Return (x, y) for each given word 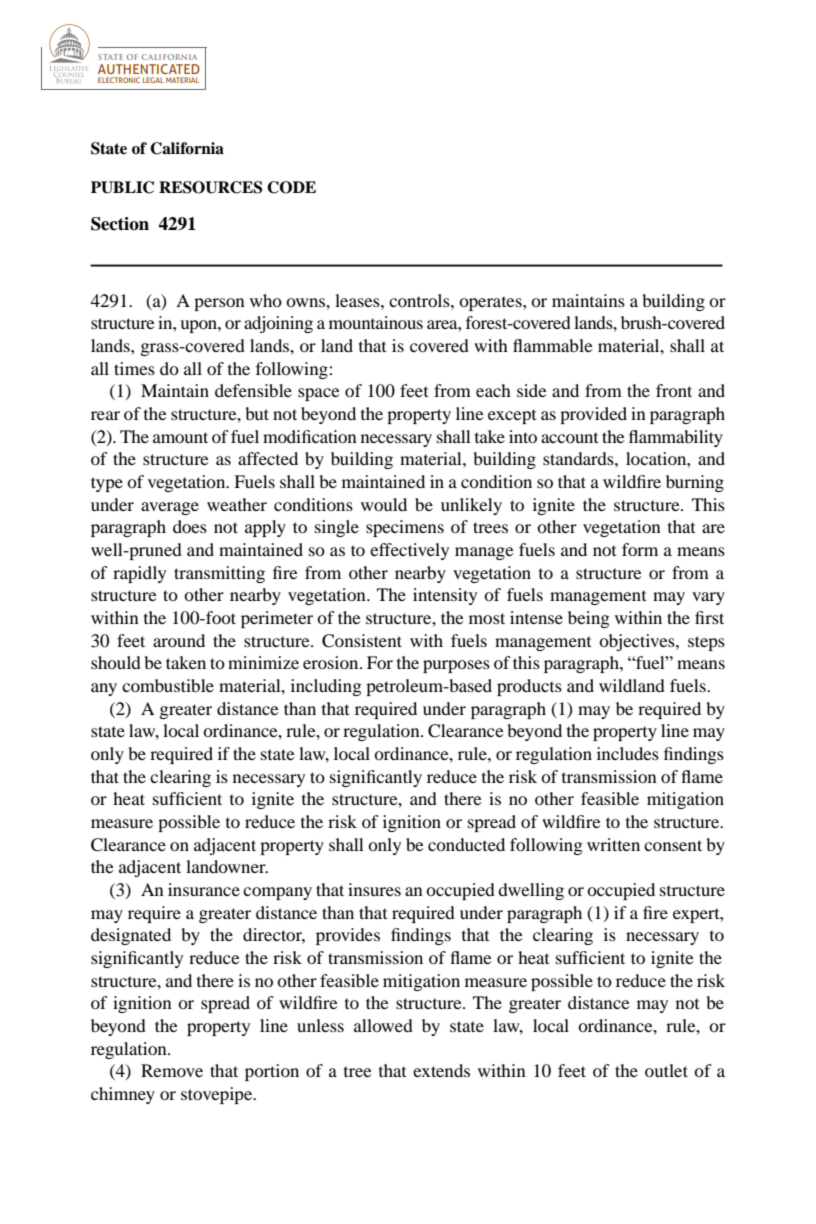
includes (628, 753)
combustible (168, 685)
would (384, 504)
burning (695, 483)
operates (491, 303)
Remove (172, 1070)
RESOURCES (210, 187)
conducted (466, 844)
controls (420, 300)
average (170, 508)
